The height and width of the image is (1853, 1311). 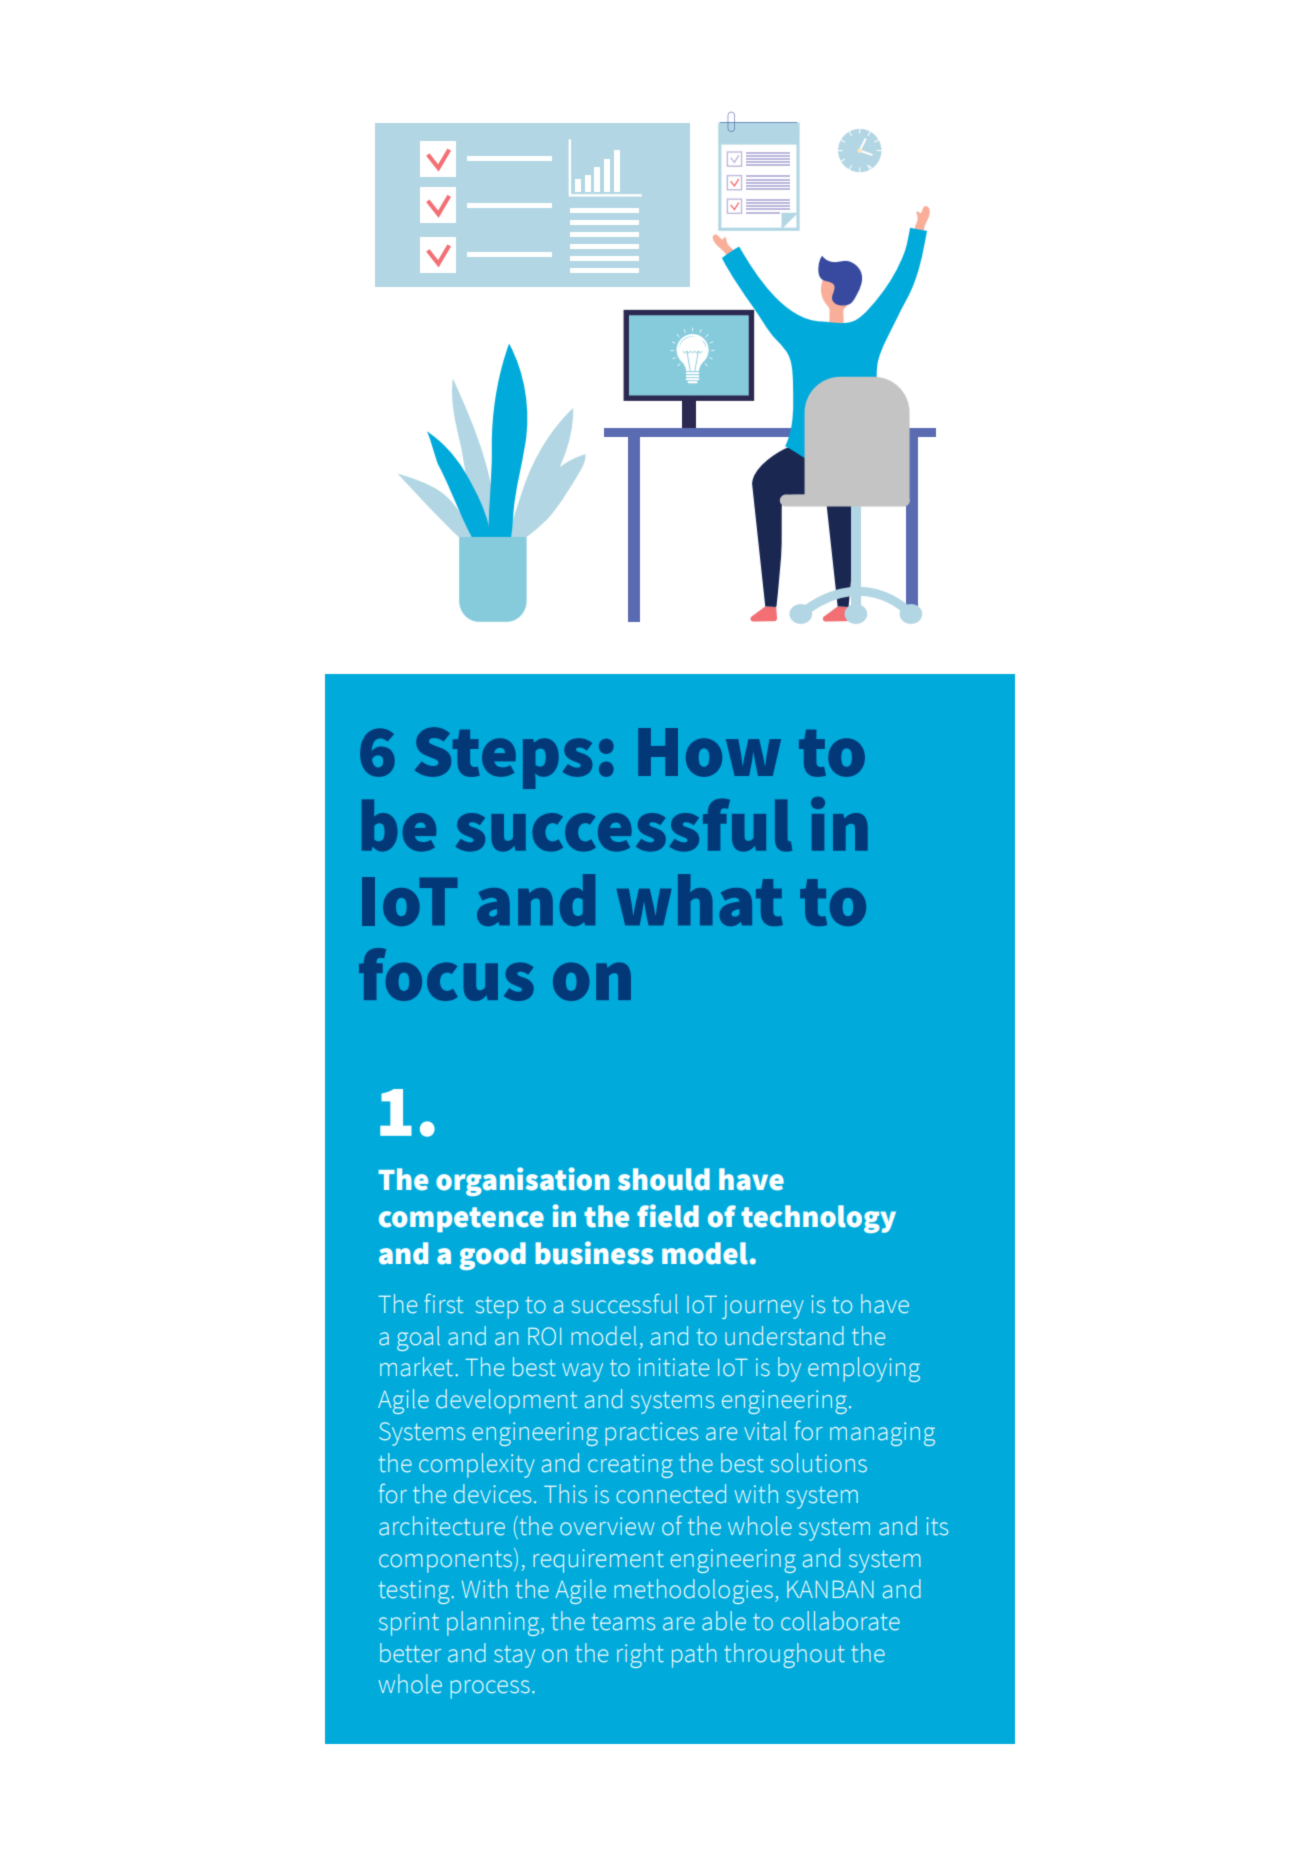 I want to click on competence, so click(x=461, y=1219).
